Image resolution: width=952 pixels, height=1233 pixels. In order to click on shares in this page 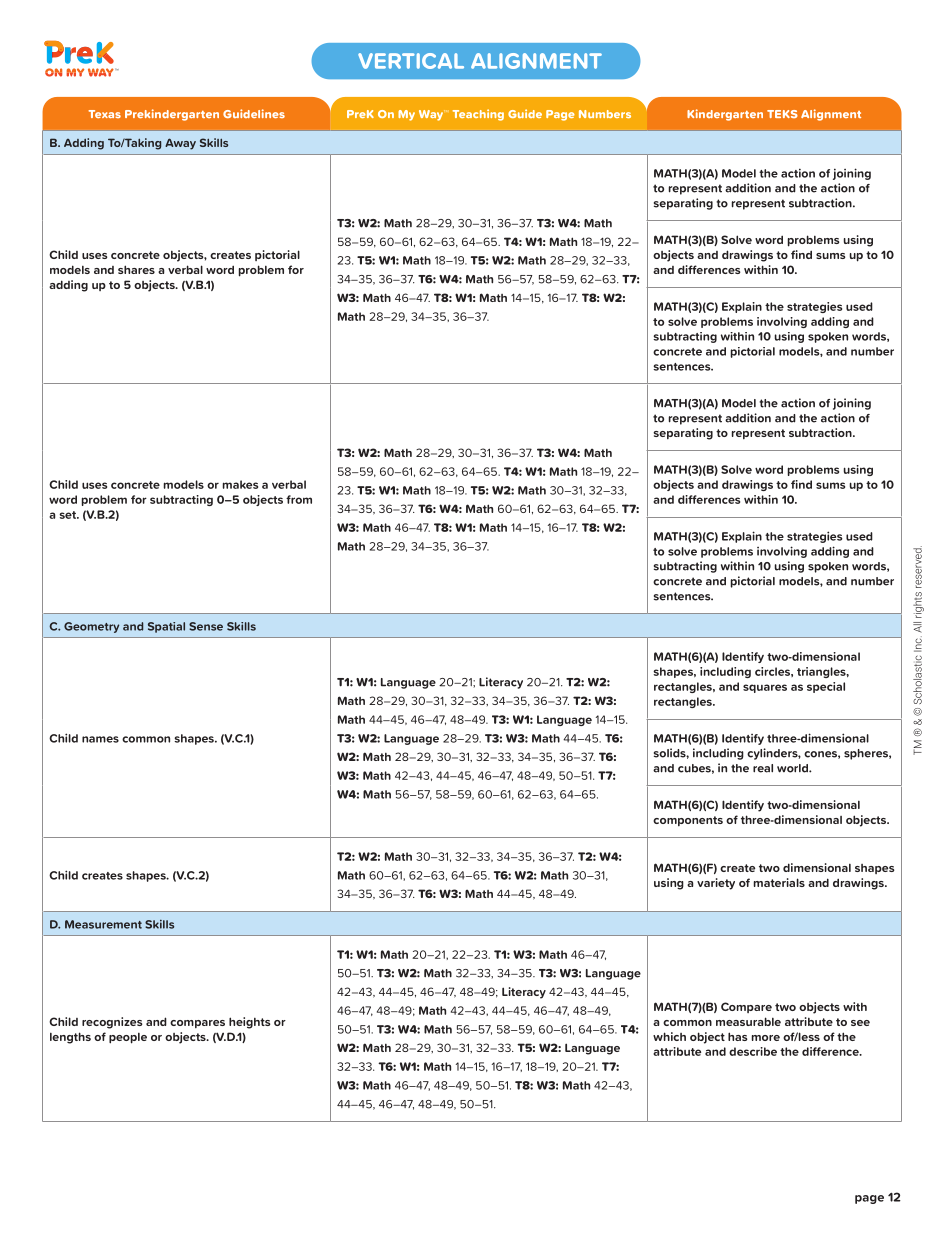, I will do `click(136, 269)`.
